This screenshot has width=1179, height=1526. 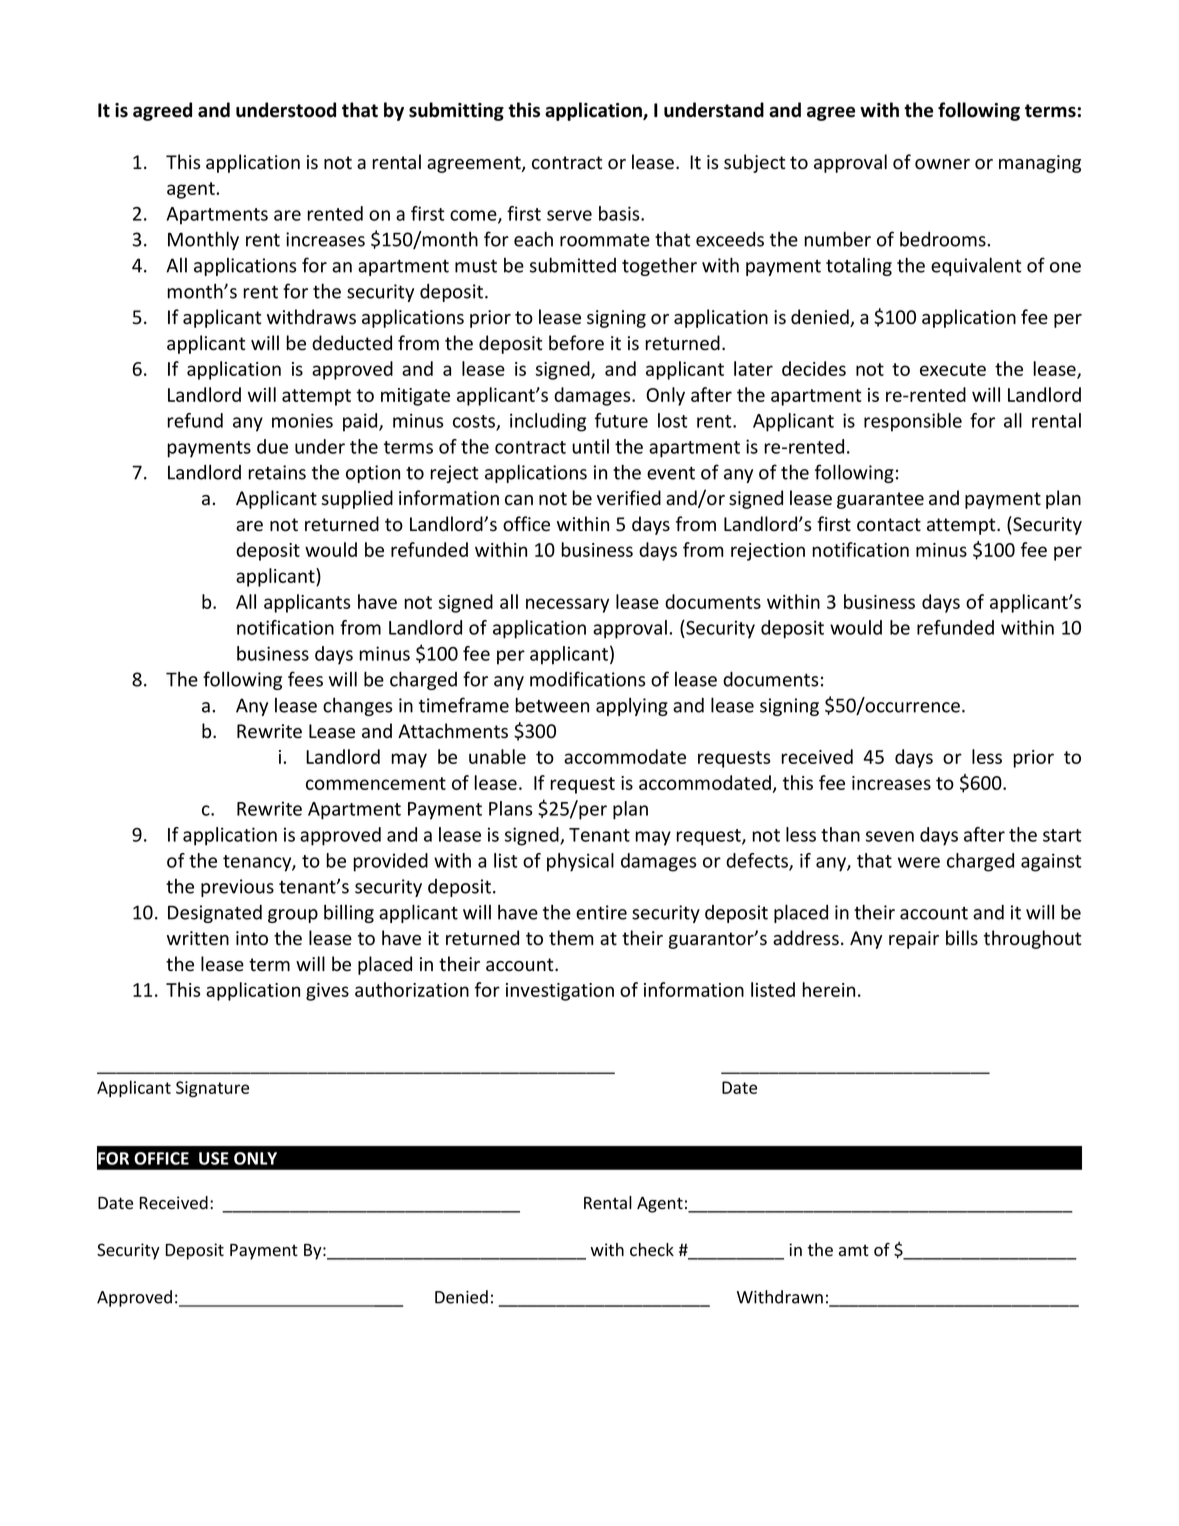 What do you see at coordinates (953, 369) in the screenshot?
I see `execute` at bounding box center [953, 369].
